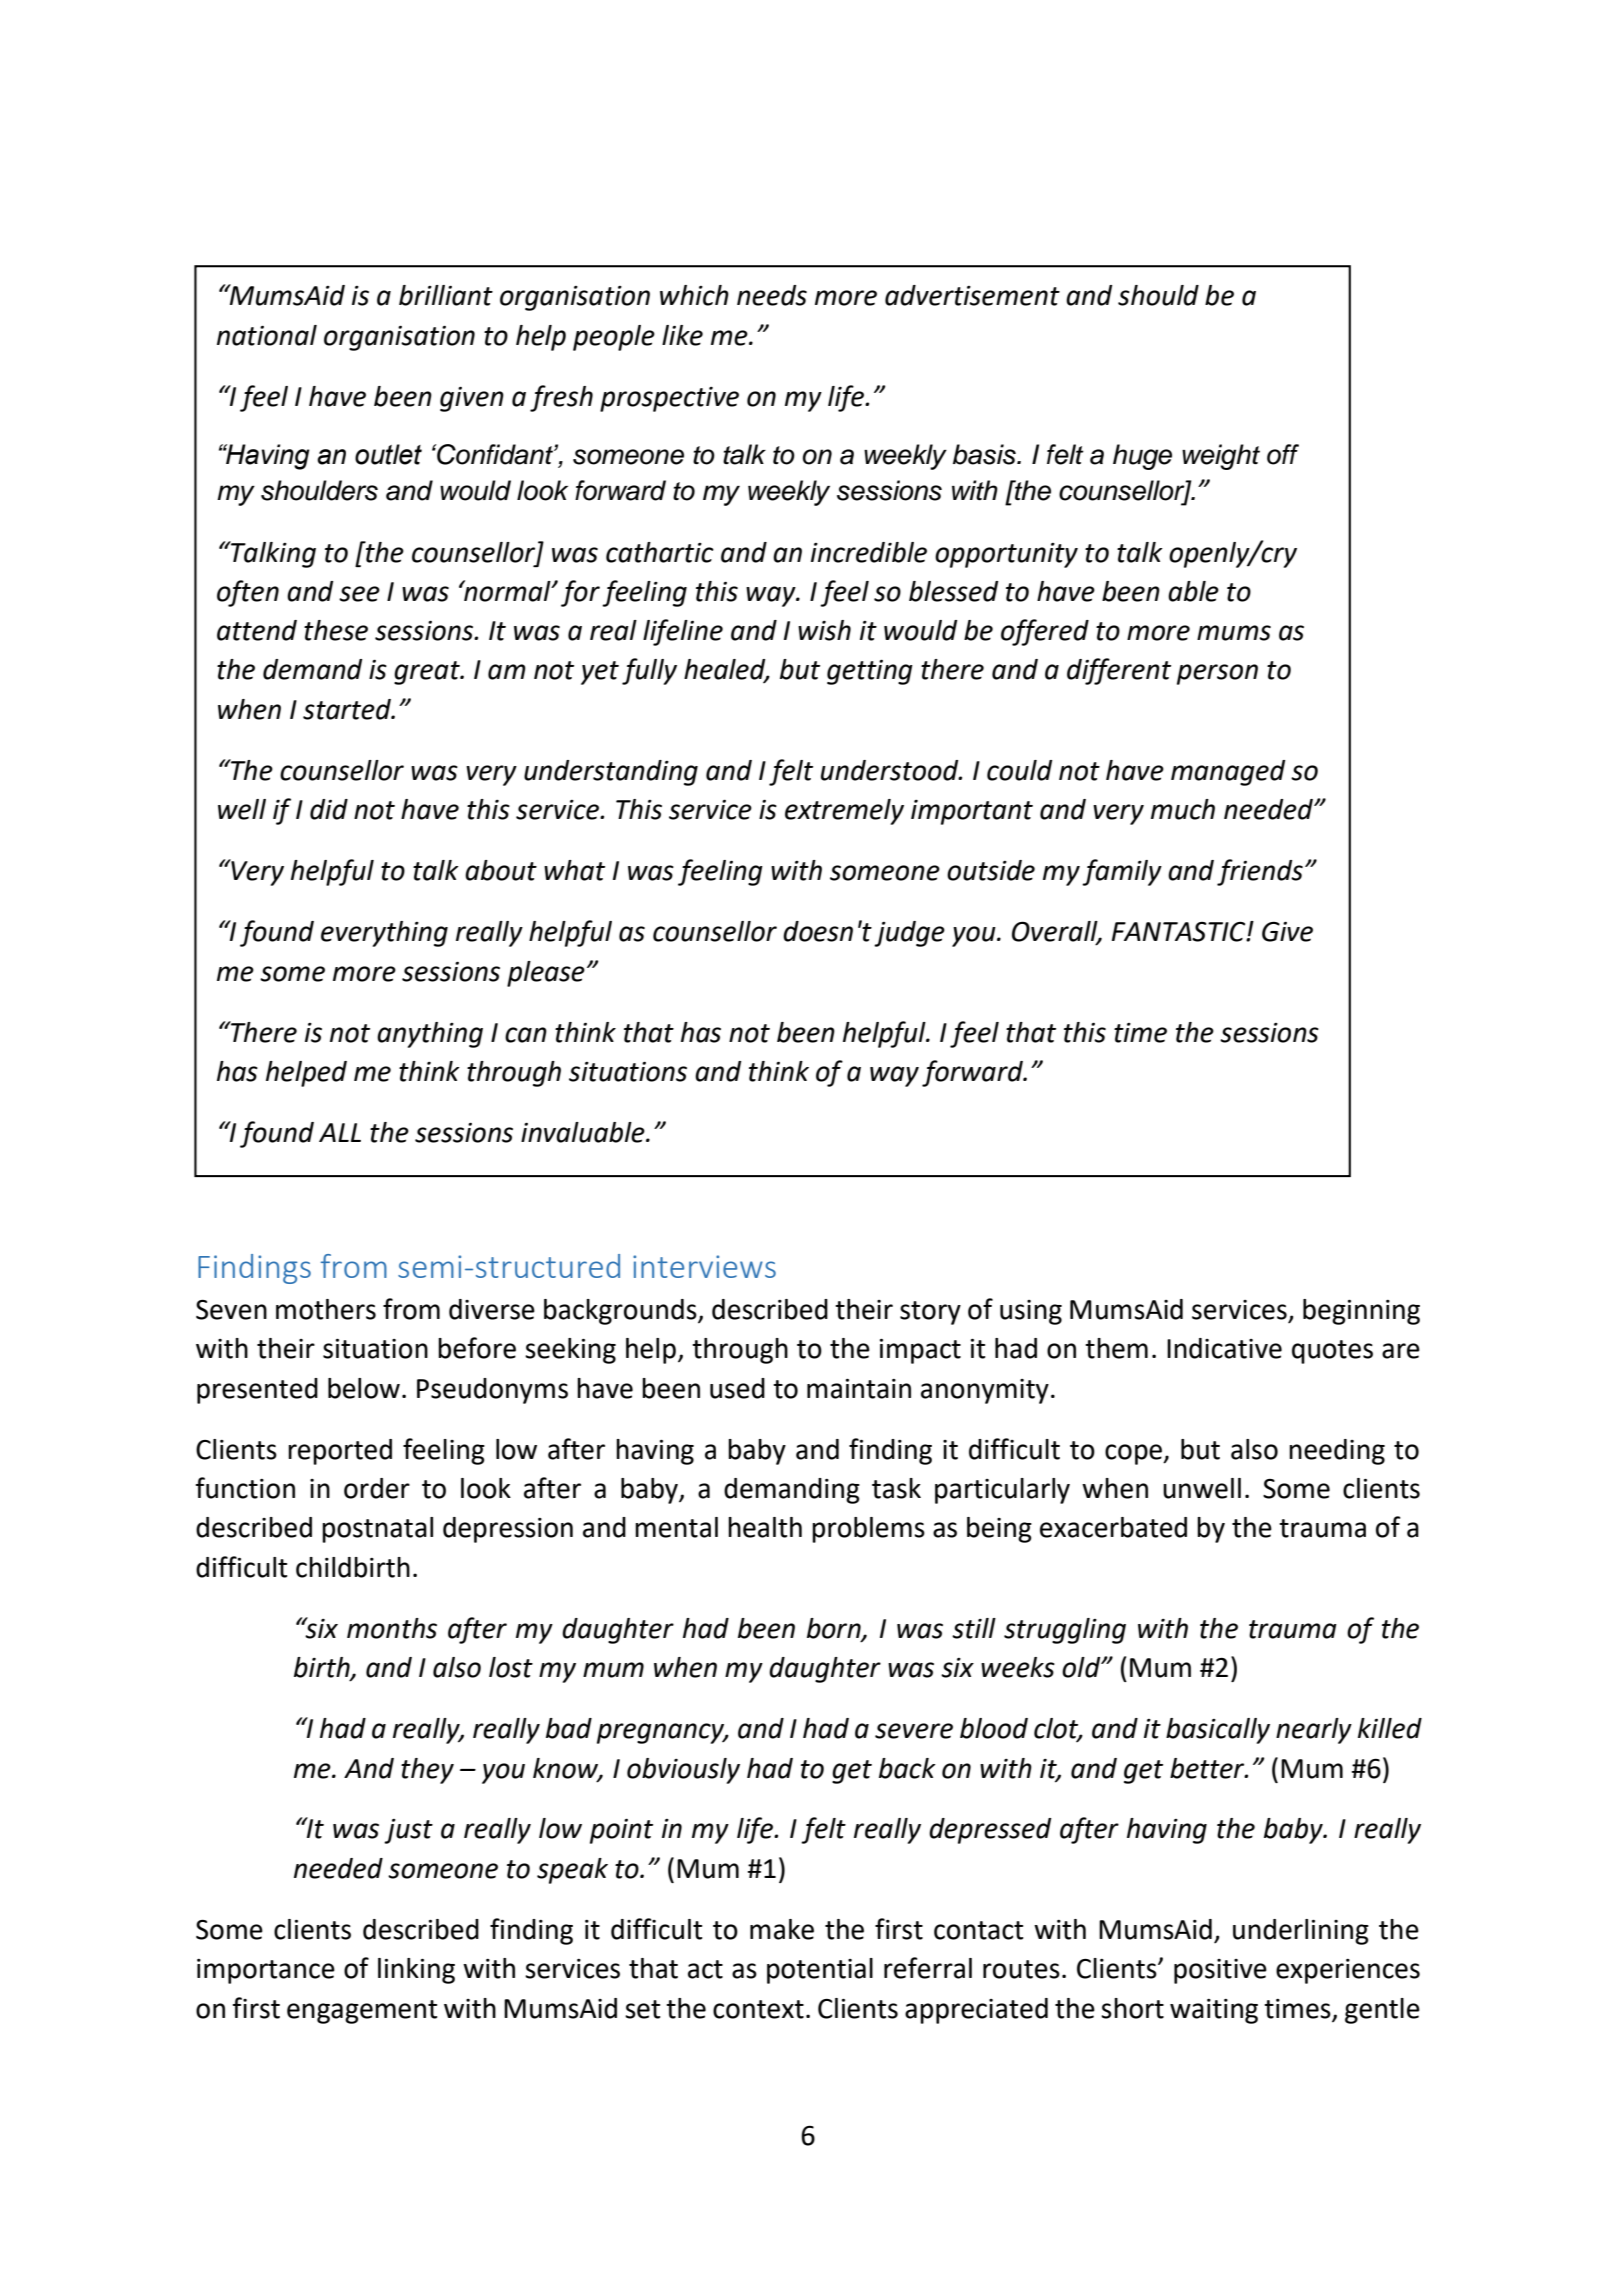 This image has height=2285, width=1616. I want to click on needs, so click(772, 295).
